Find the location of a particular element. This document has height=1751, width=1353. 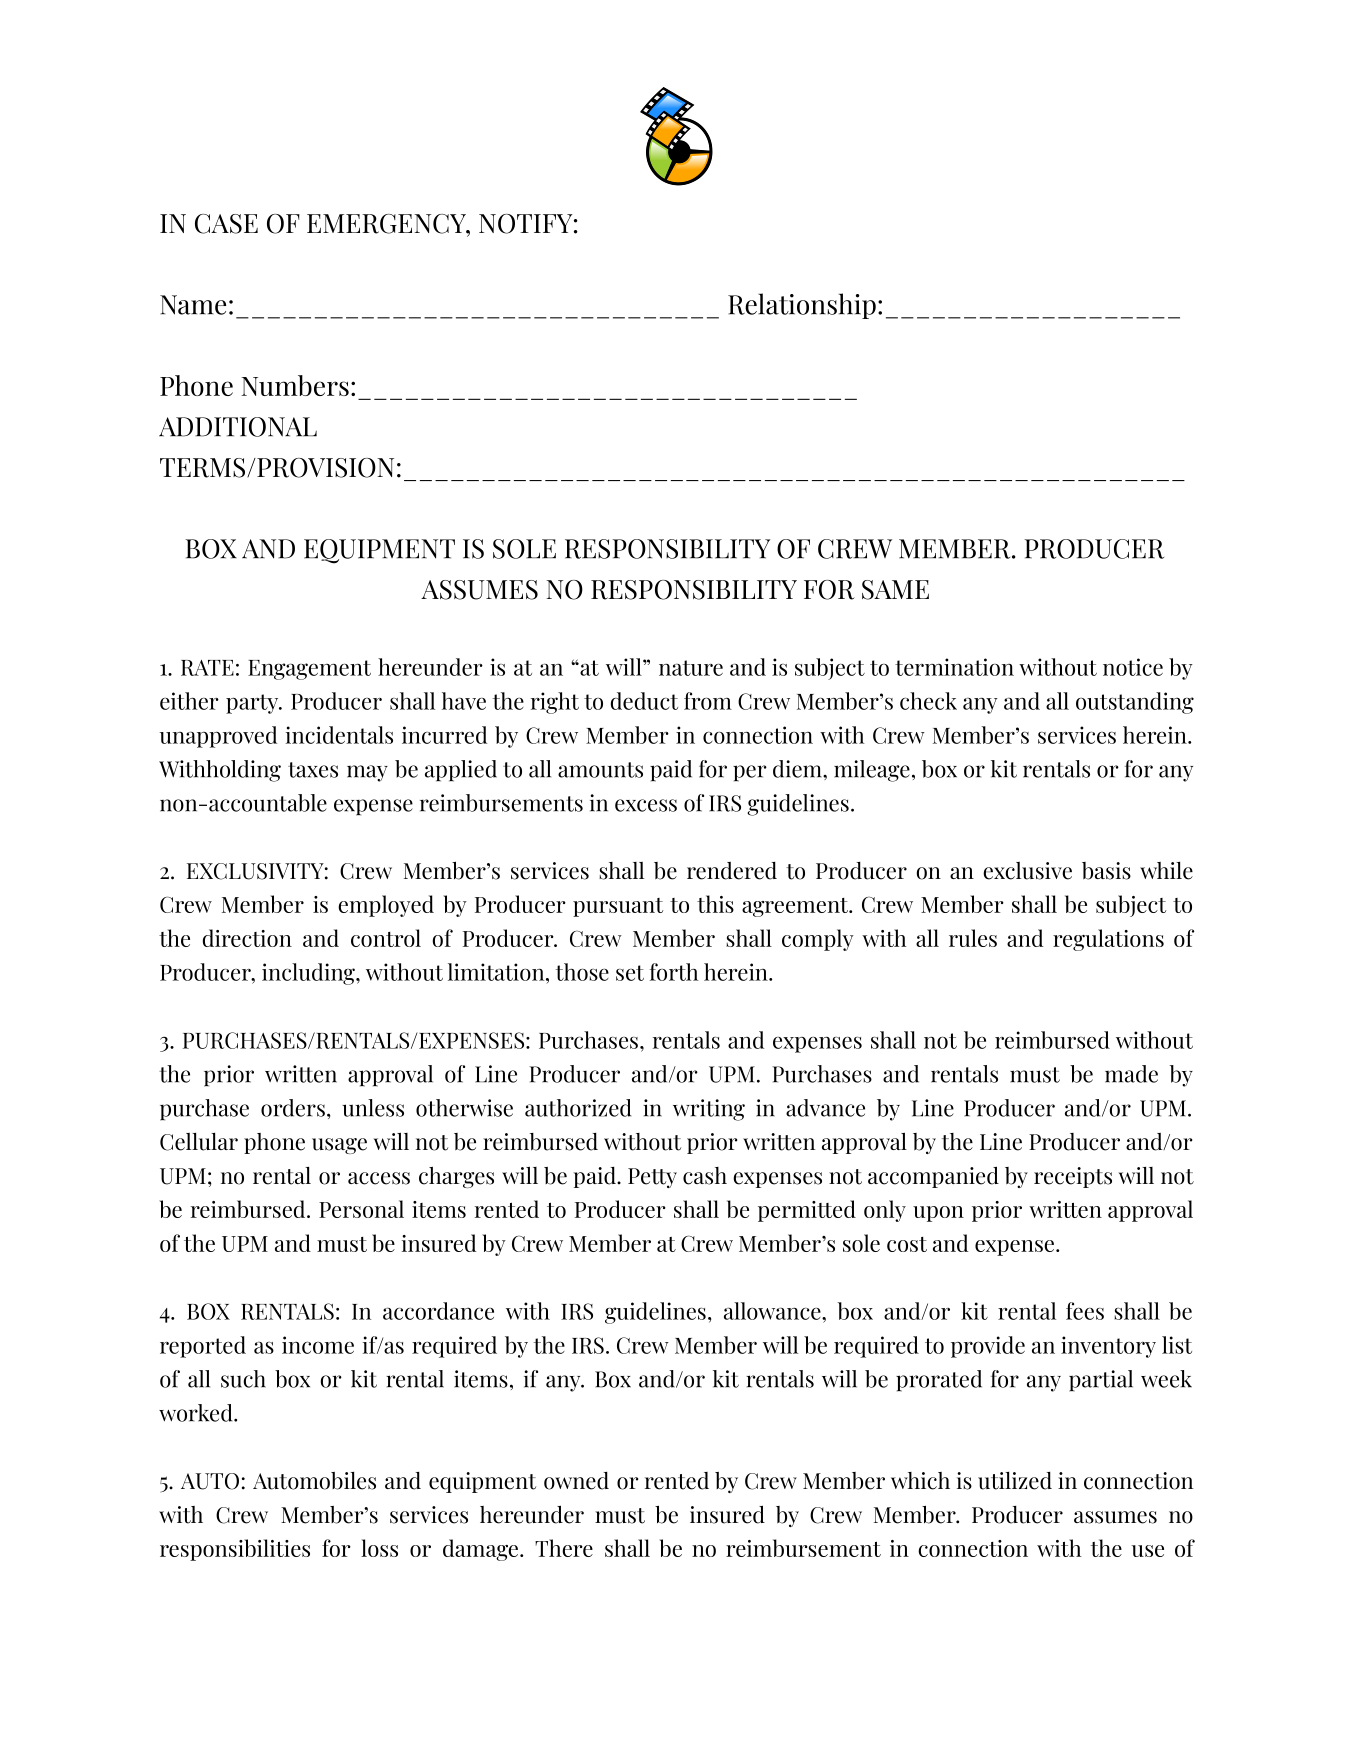

exclusive is located at coordinates (1027, 871).
